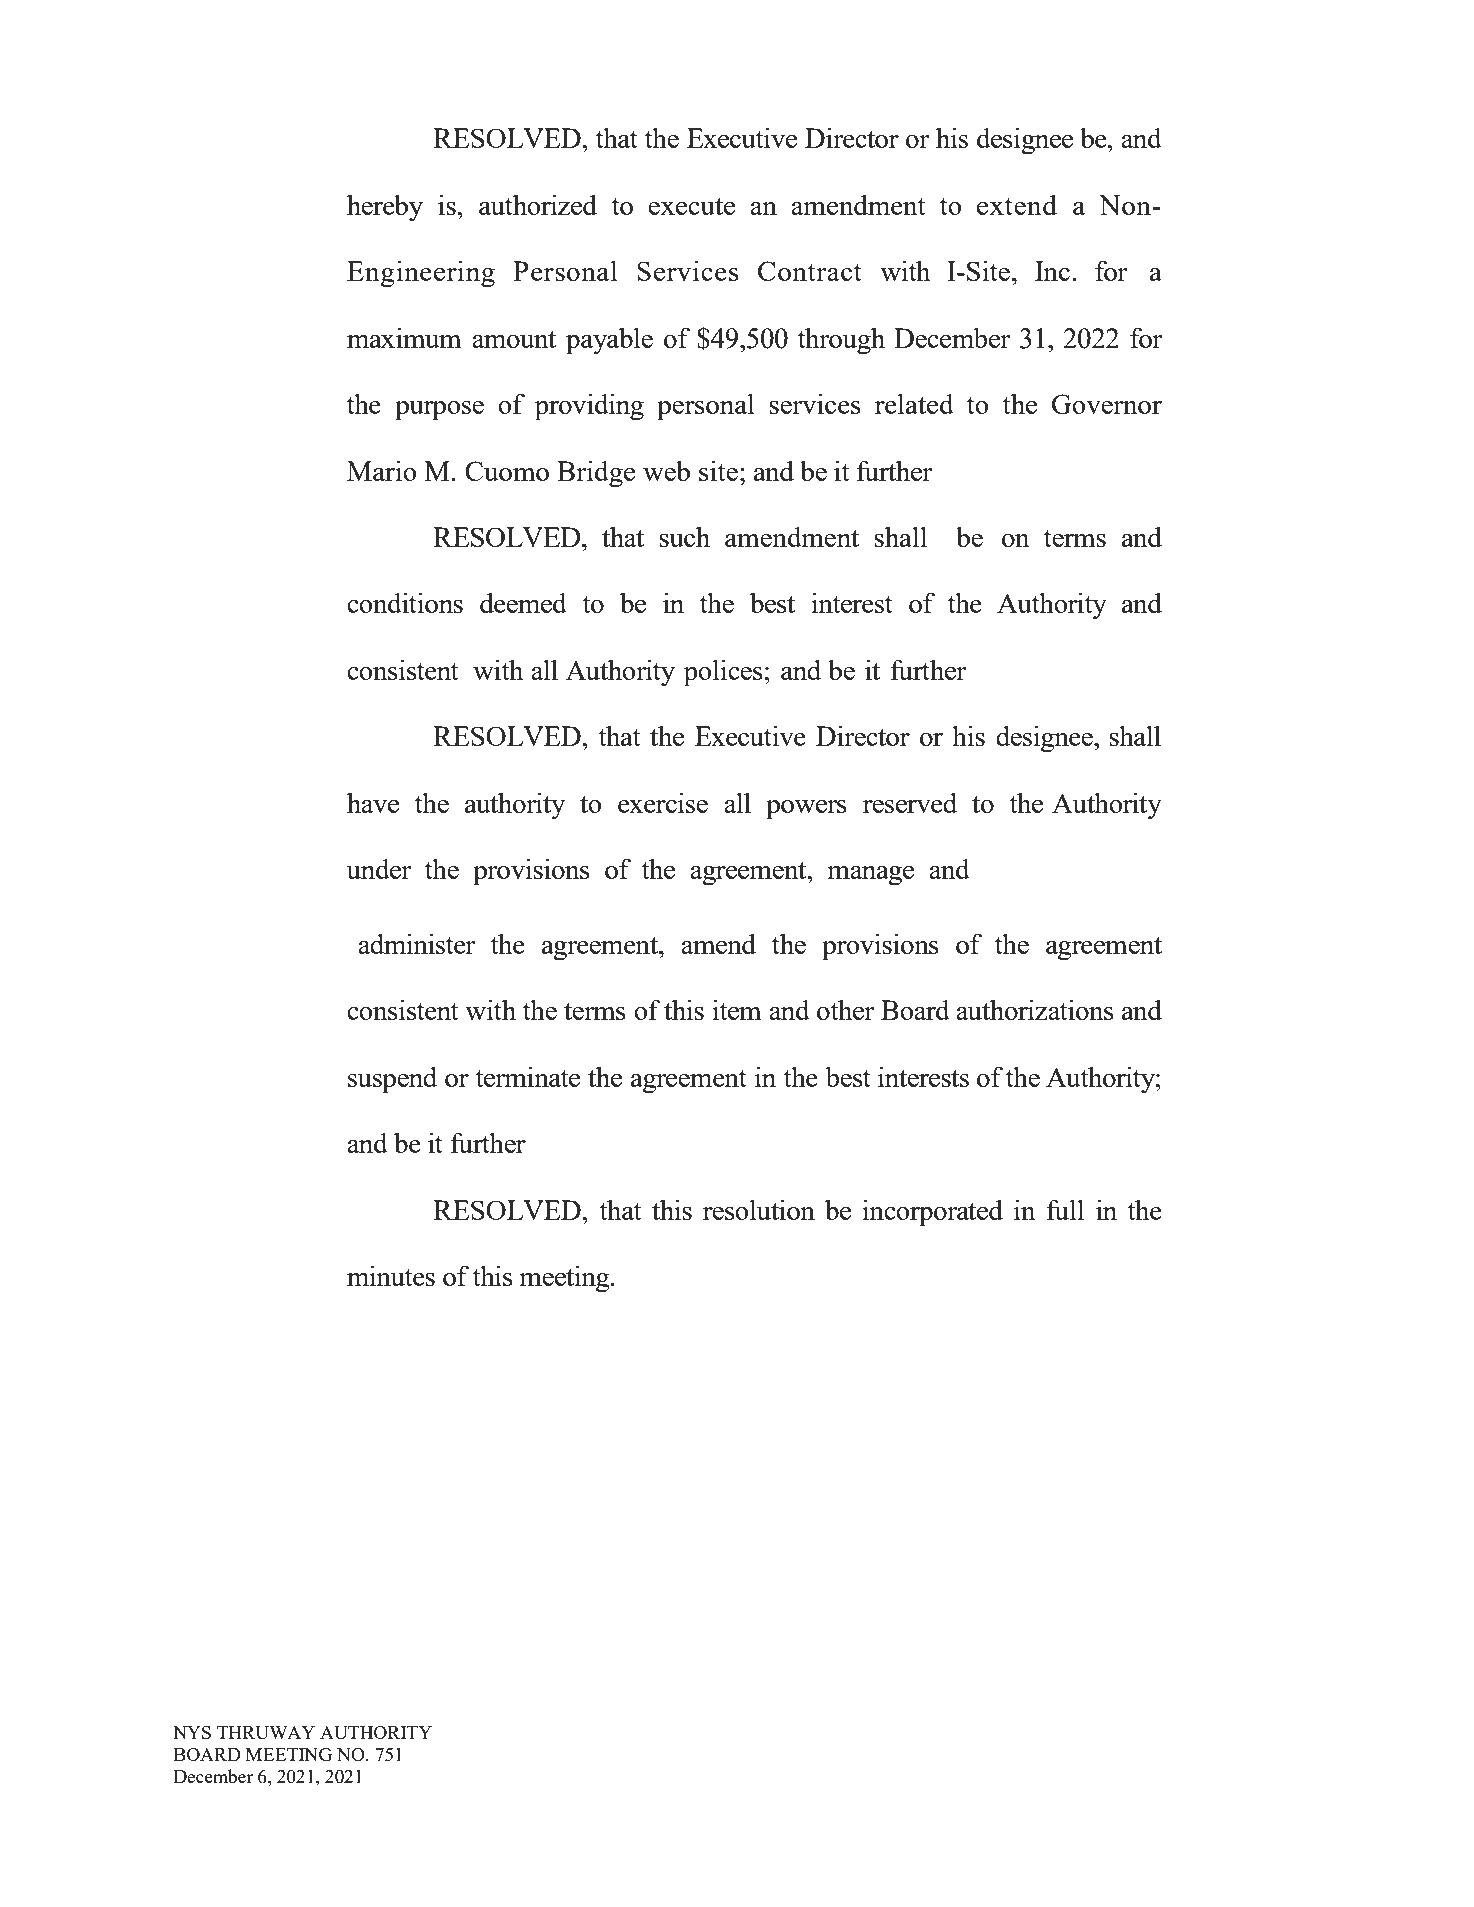  I want to click on execute, so click(691, 206).
